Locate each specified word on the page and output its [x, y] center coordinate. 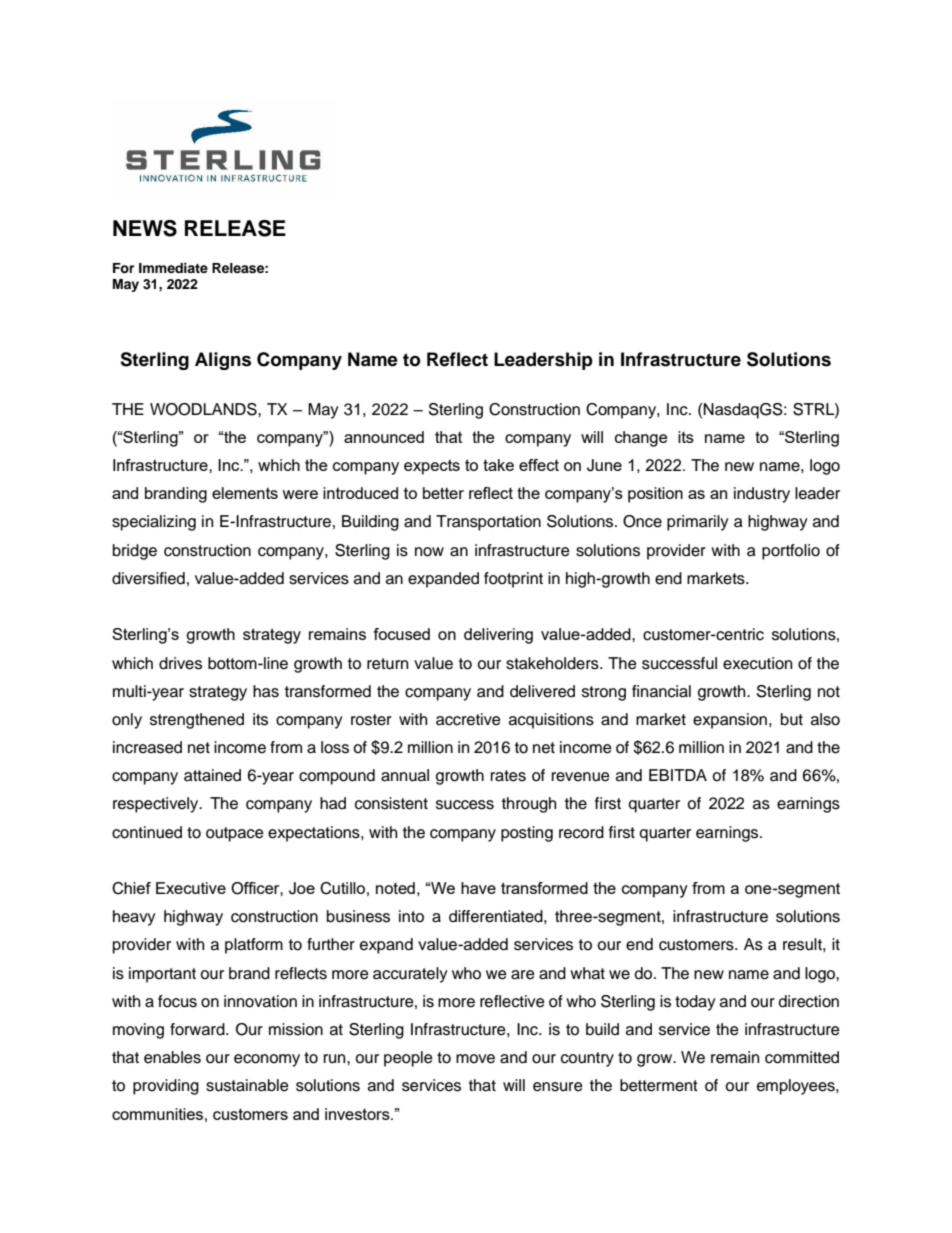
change [641, 439]
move [475, 1059]
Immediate [173, 268]
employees [797, 1087]
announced [384, 437]
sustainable [247, 1085]
